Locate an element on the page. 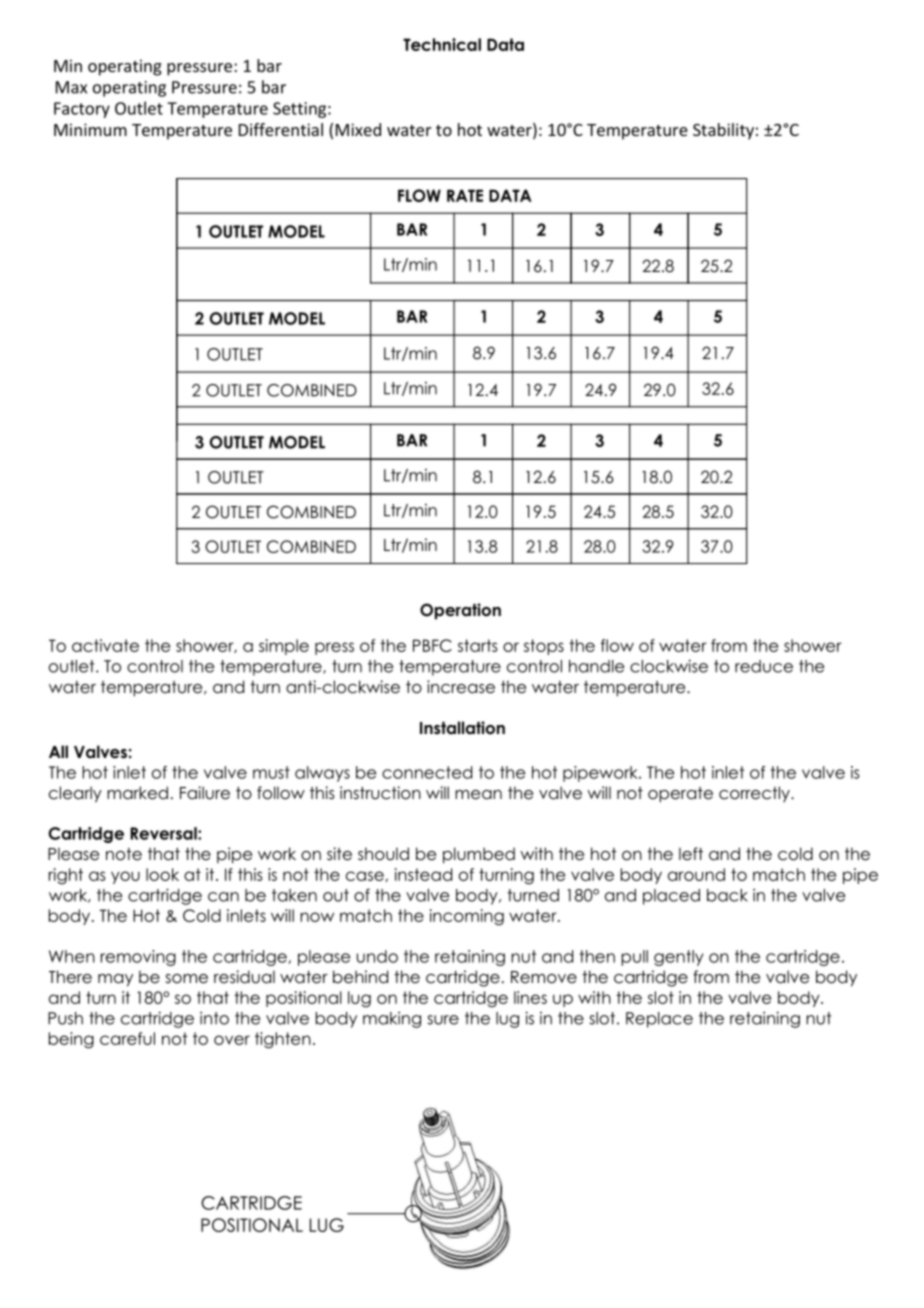 Image resolution: width=924 pixels, height=1308 pixels. handle is located at coordinates (596, 666).
